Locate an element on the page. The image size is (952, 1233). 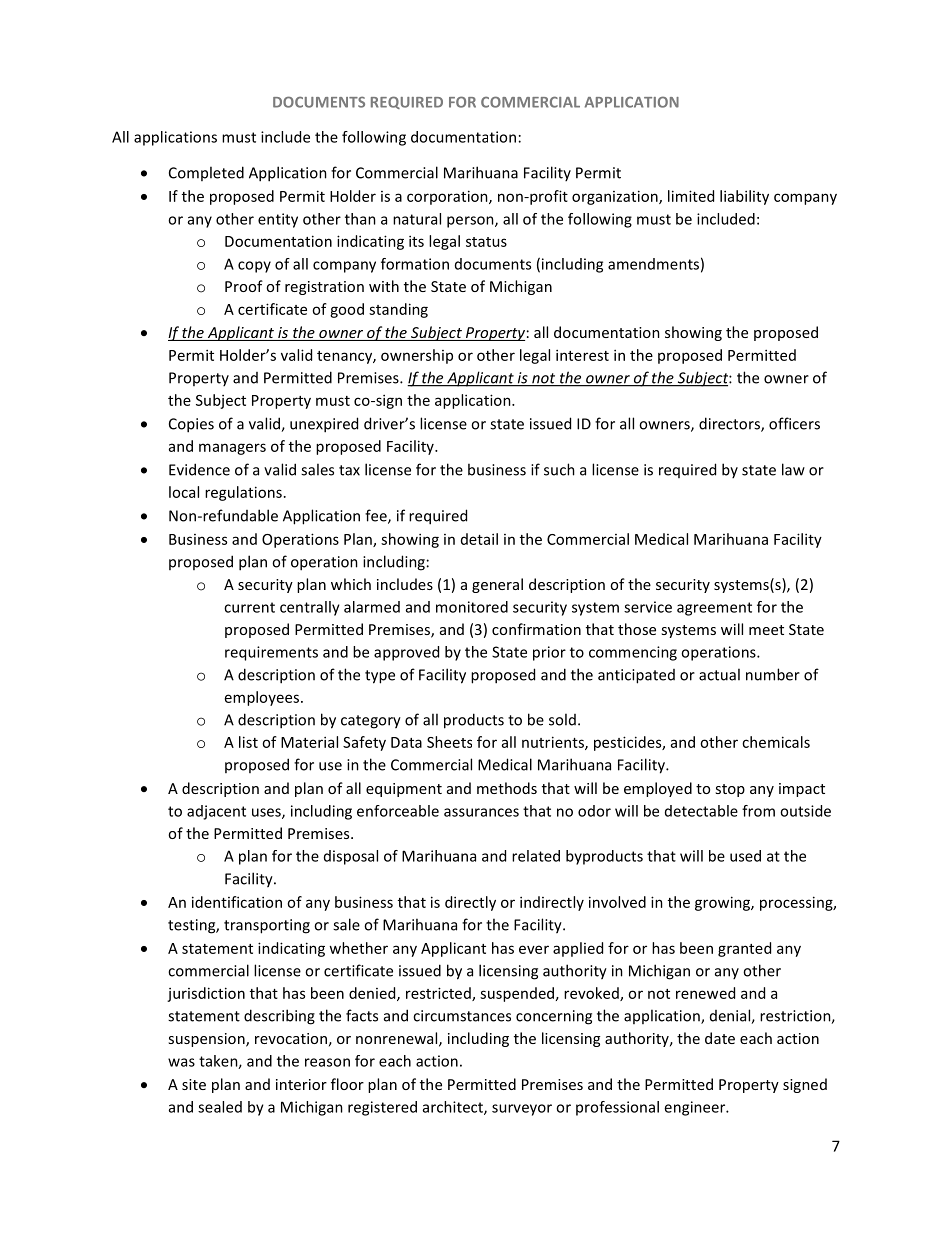
law is located at coordinates (793, 469).
